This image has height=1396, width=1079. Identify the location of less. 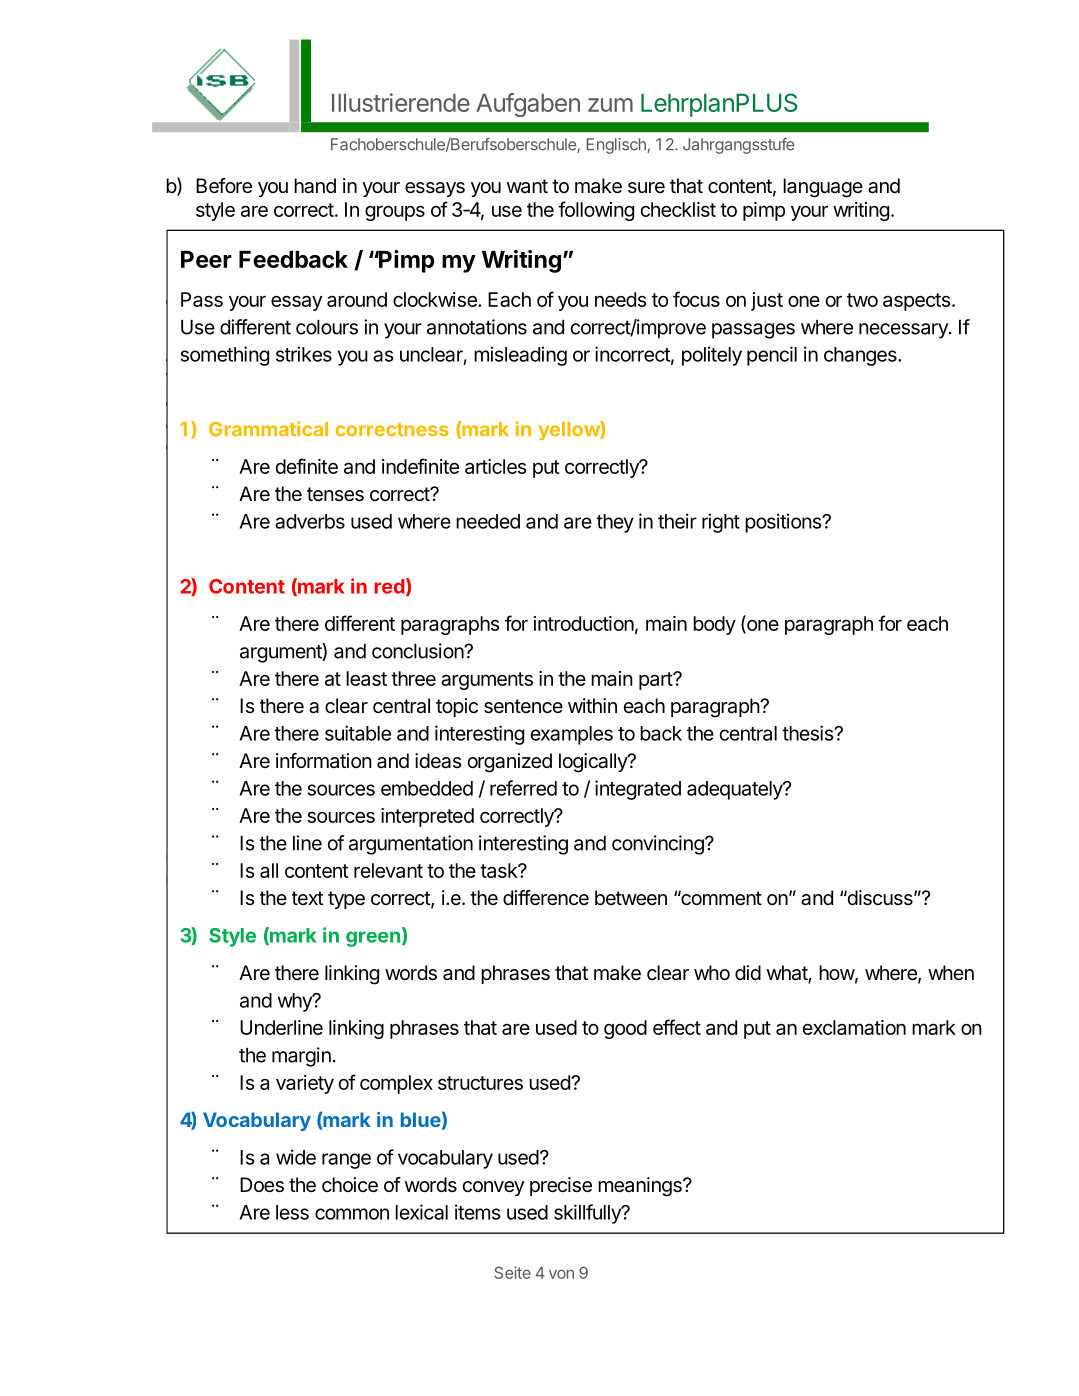
(292, 1212).
